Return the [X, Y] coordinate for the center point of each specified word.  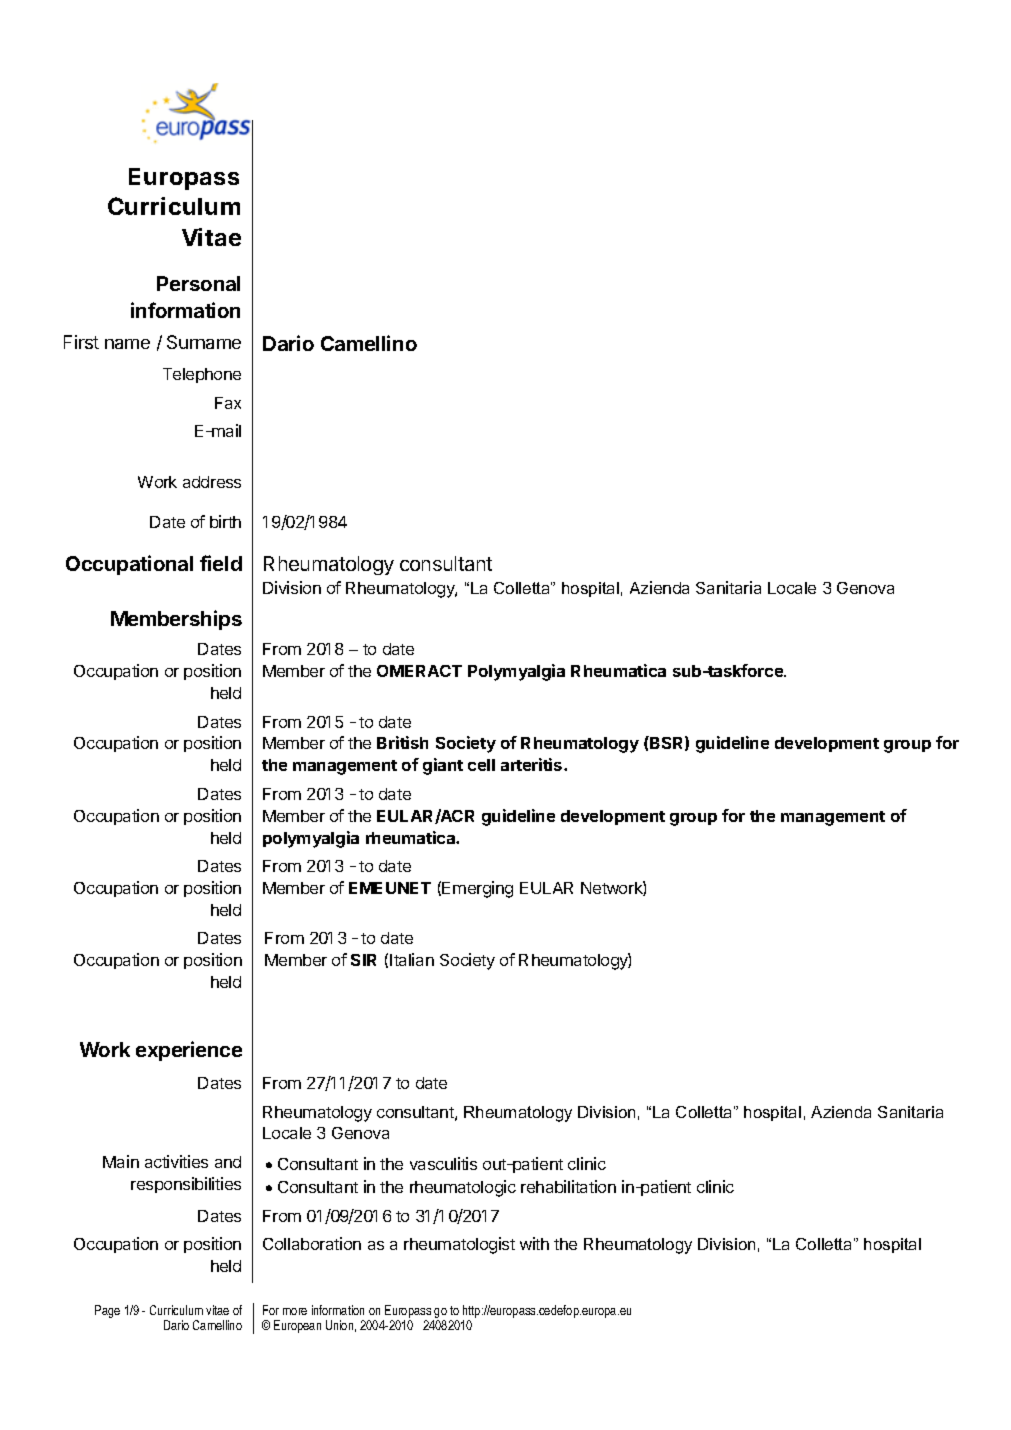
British [402, 742]
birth [225, 521]
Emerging [477, 889]
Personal [198, 283]
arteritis [533, 764]
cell [481, 765]
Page [107, 1311]
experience [189, 1051]
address [212, 482]
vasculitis [443, 1163]
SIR [363, 960]
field [221, 563]
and [228, 1162]
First [81, 342]
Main [121, 1161]
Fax [228, 403]
